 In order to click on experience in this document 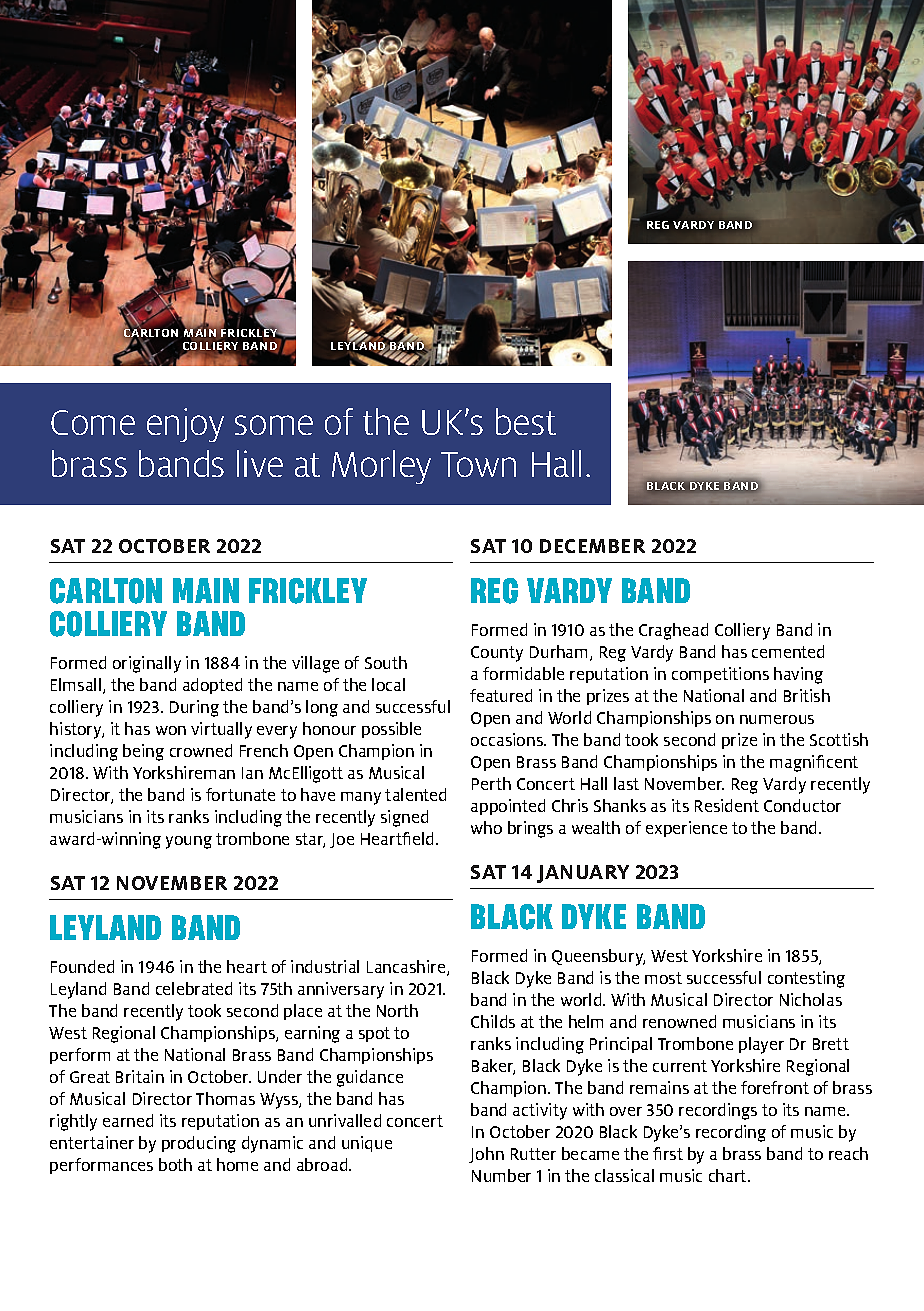, I will do `click(686, 829)`.
